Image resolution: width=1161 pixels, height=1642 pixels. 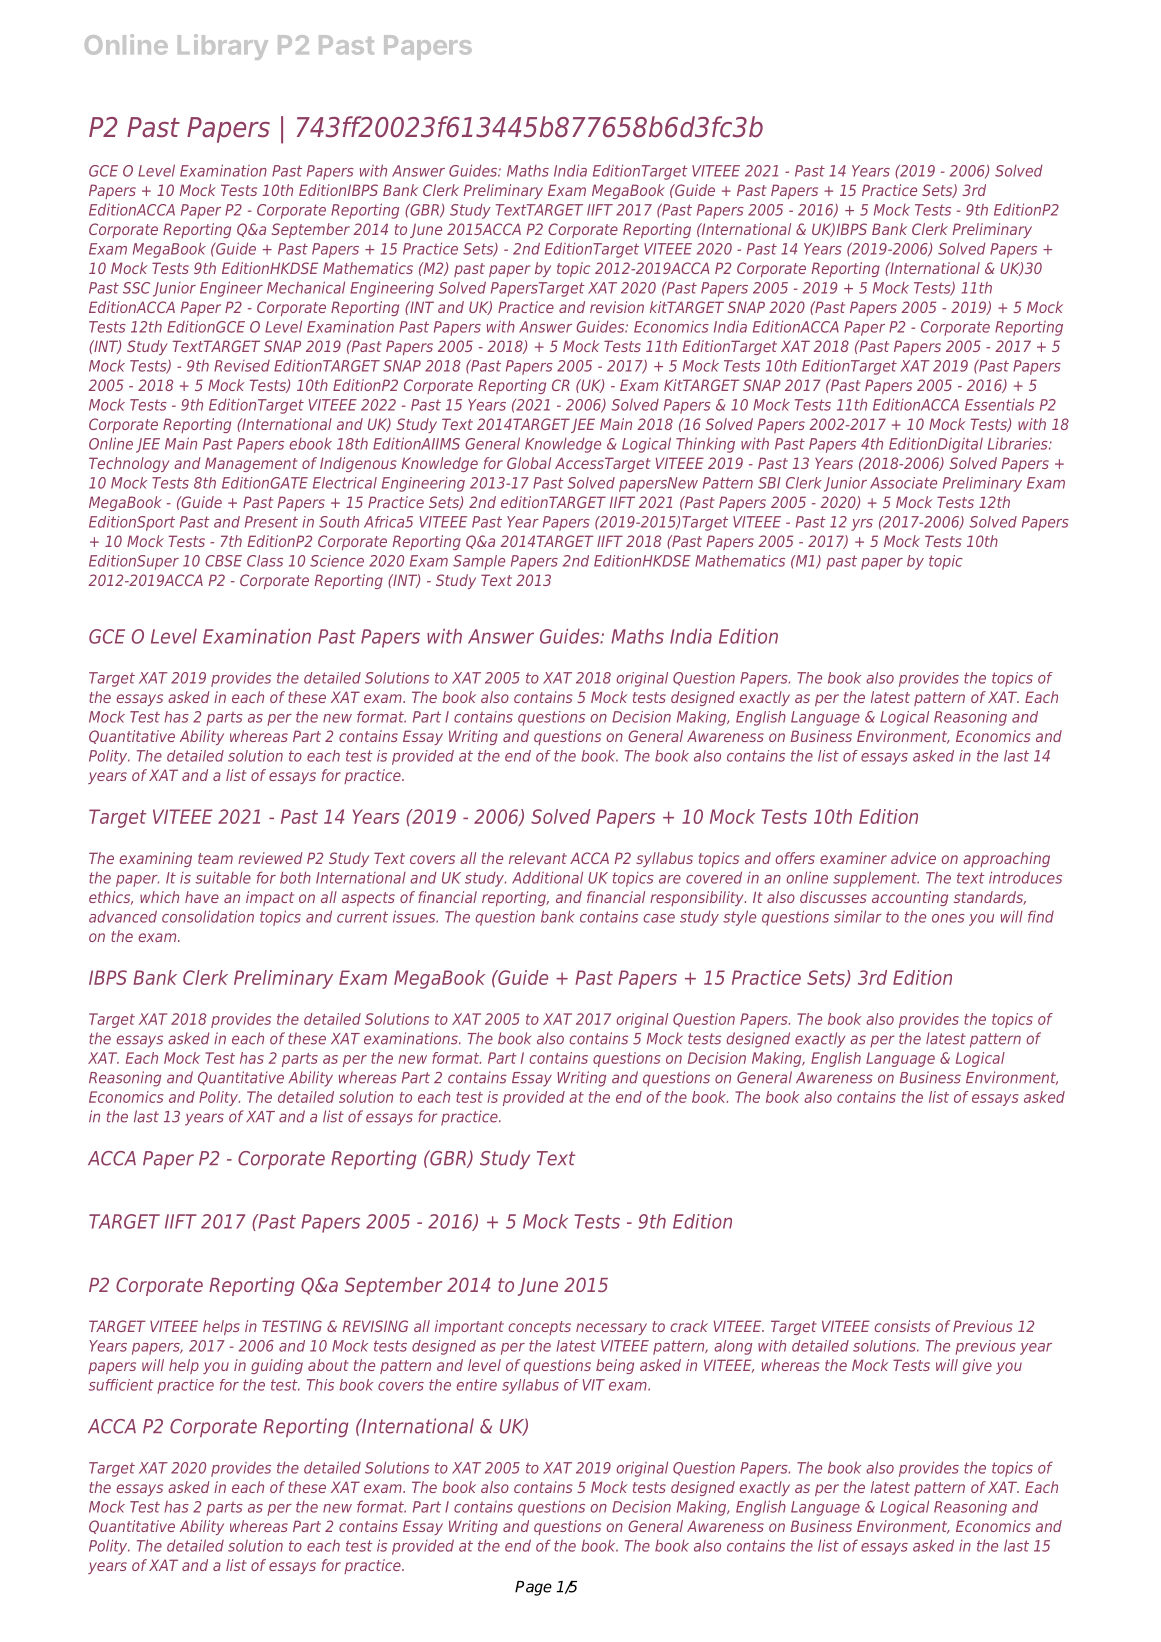 I want to click on Essentials, so click(x=999, y=404).
